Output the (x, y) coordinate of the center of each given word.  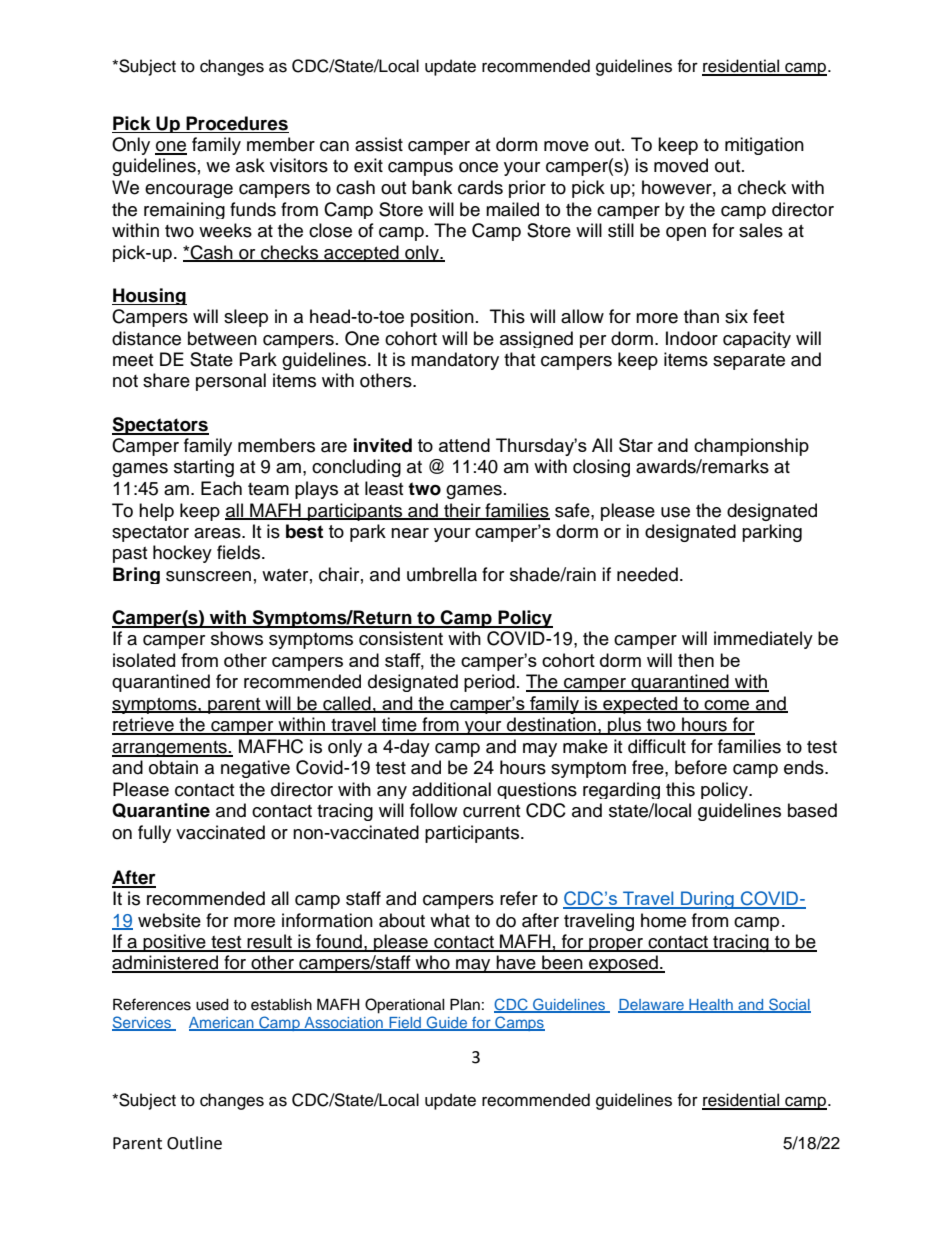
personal (231, 382)
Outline (194, 1143)
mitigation (764, 146)
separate (749, 362)
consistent (401, 638)
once (478, 167)
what (450, 920)
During (707, 900)
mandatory (455, 361)
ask (250, 165)
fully (154, 834)
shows (237, 638)
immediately (763, 640)
